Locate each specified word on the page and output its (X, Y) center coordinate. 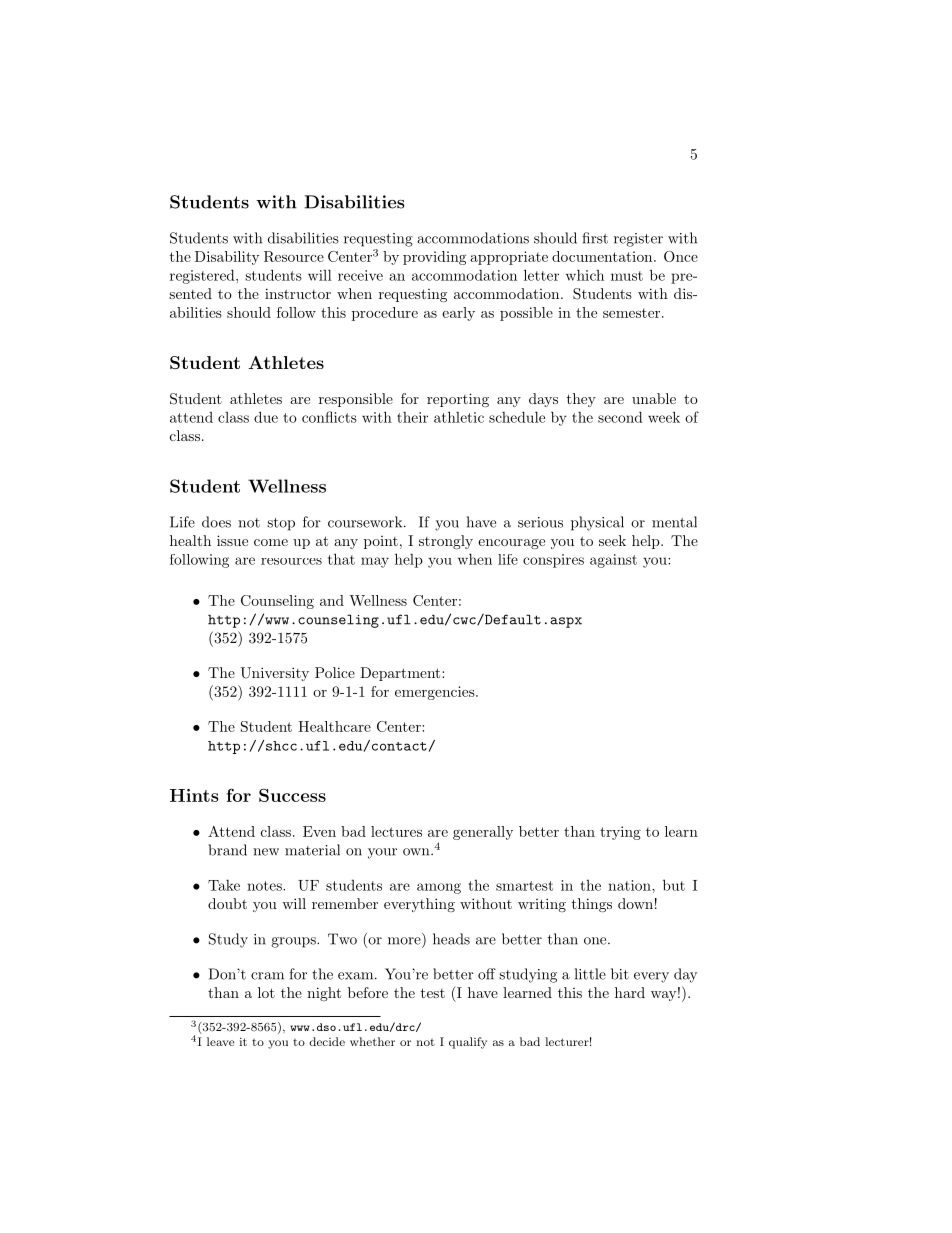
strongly (446, 542)
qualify (468, 1043)
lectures (396, 831)
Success (292, 795)
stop (281, 524)
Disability (227, 258)
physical (597, 523)
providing (434, 258)
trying (620, 833)
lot (266, 992)
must (627, 276)
